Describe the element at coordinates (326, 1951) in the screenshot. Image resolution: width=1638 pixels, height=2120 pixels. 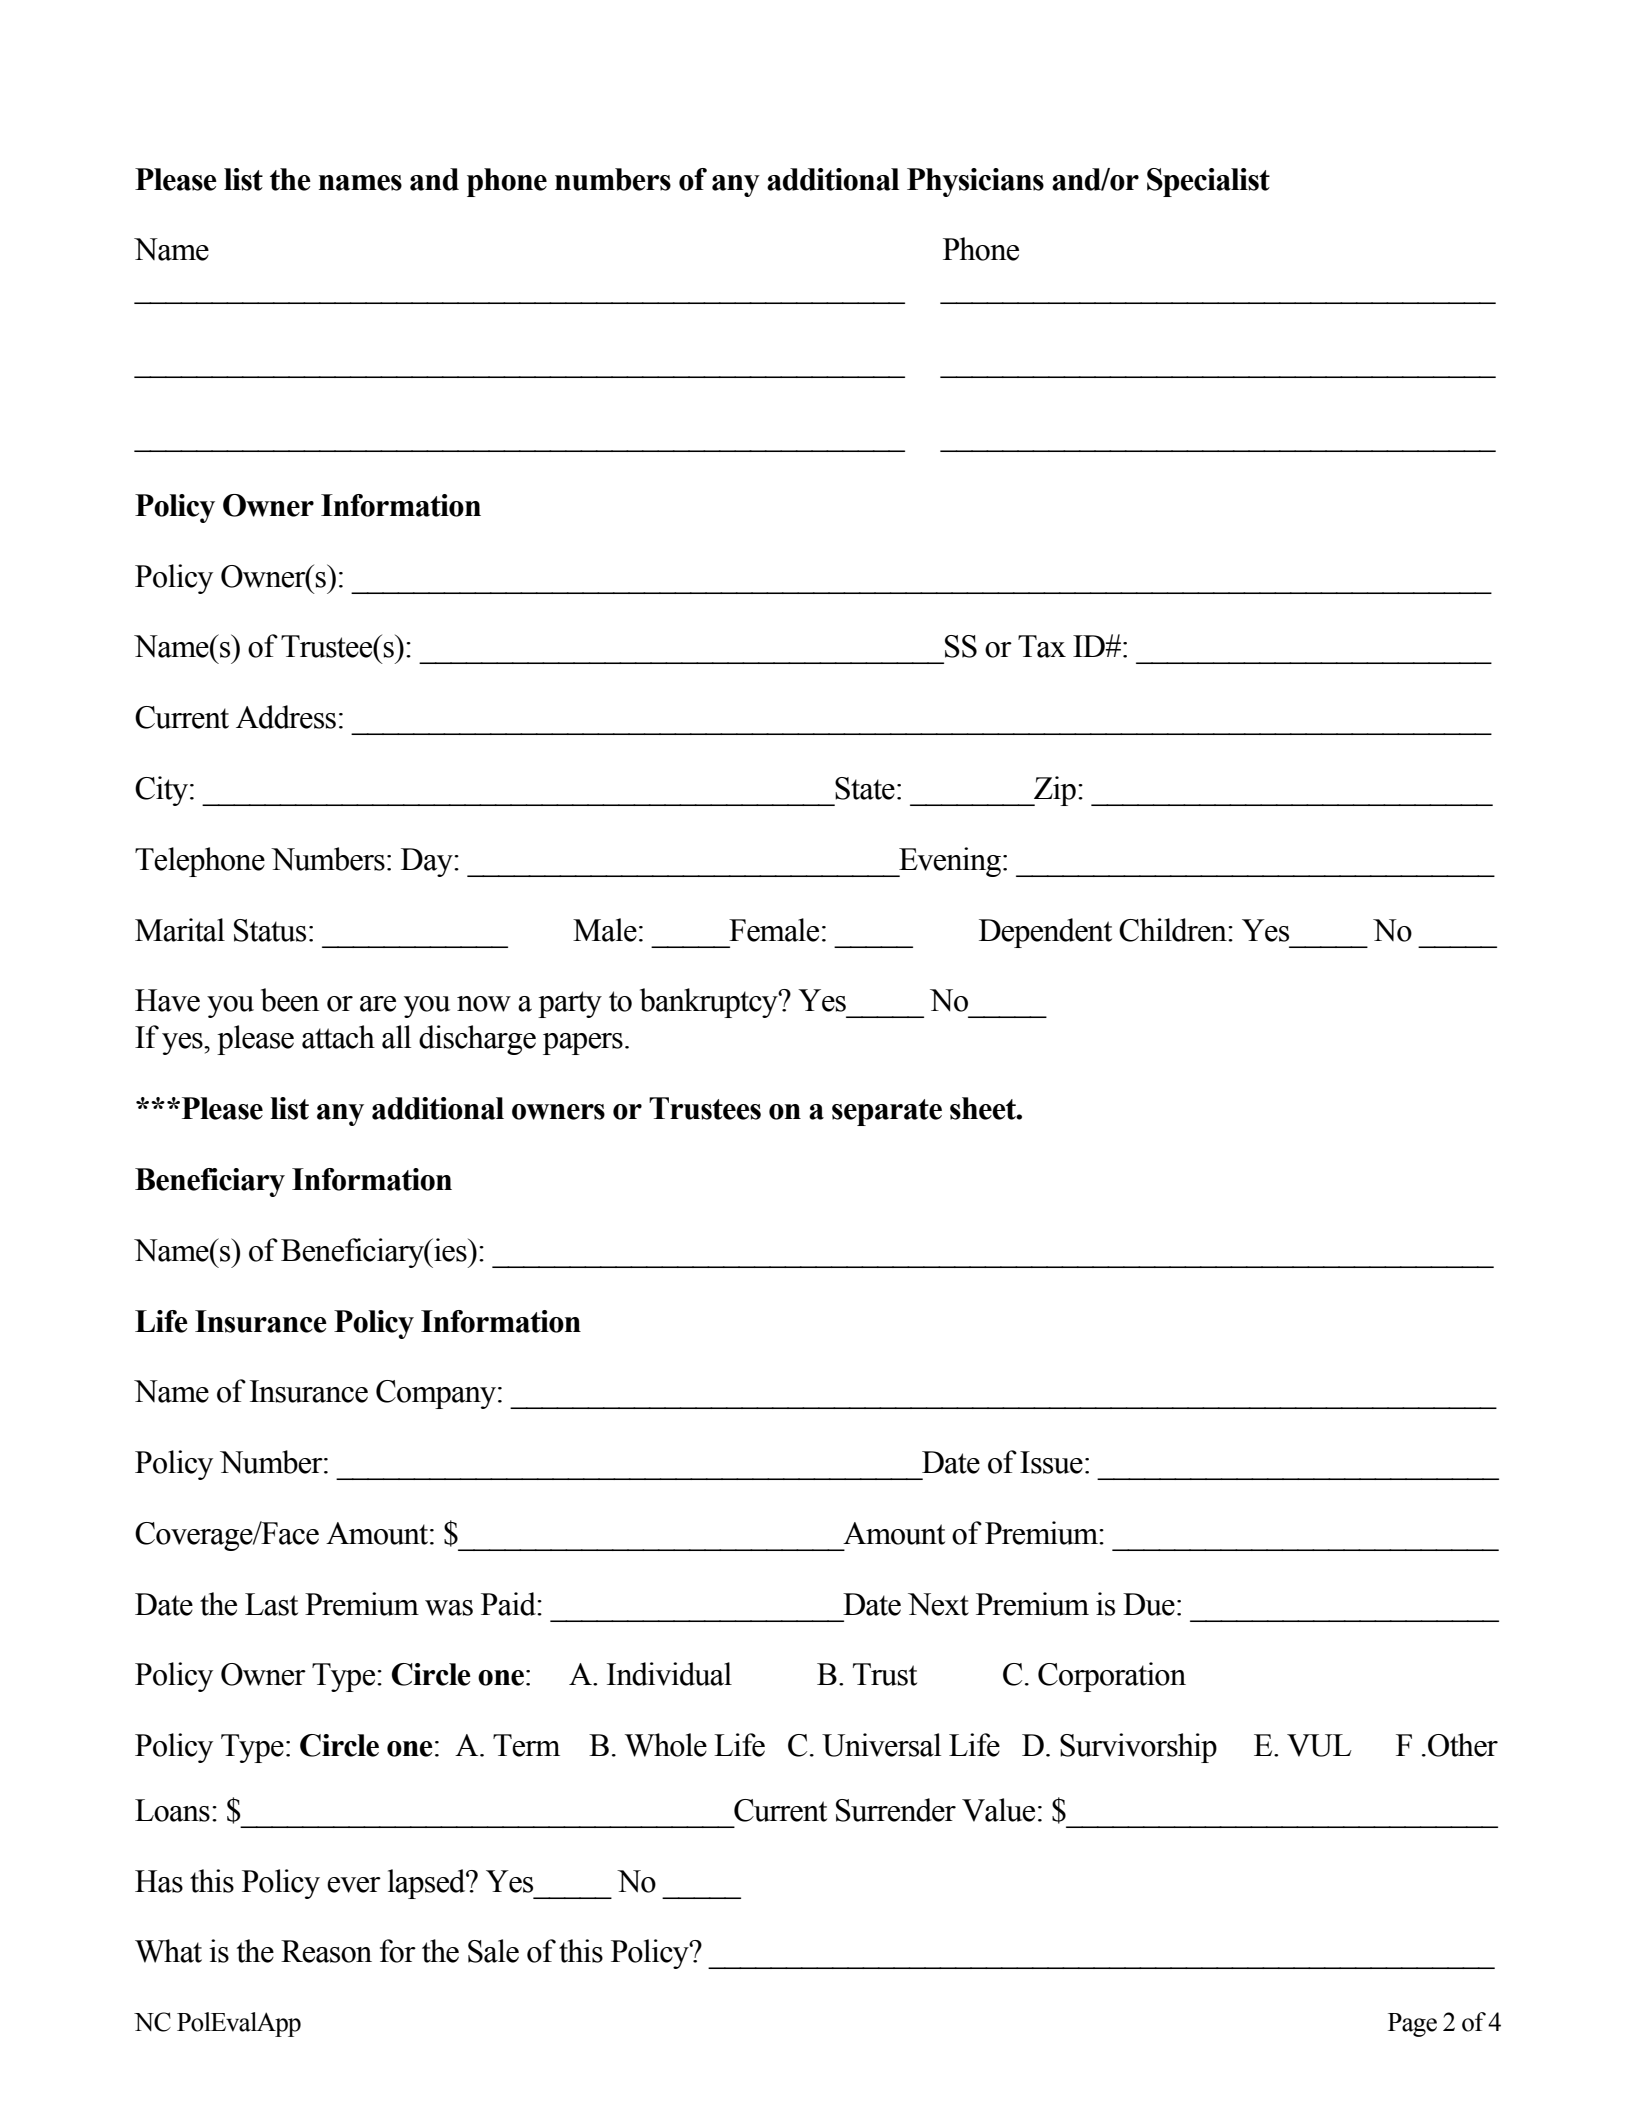
I see `Reason` at that location.
